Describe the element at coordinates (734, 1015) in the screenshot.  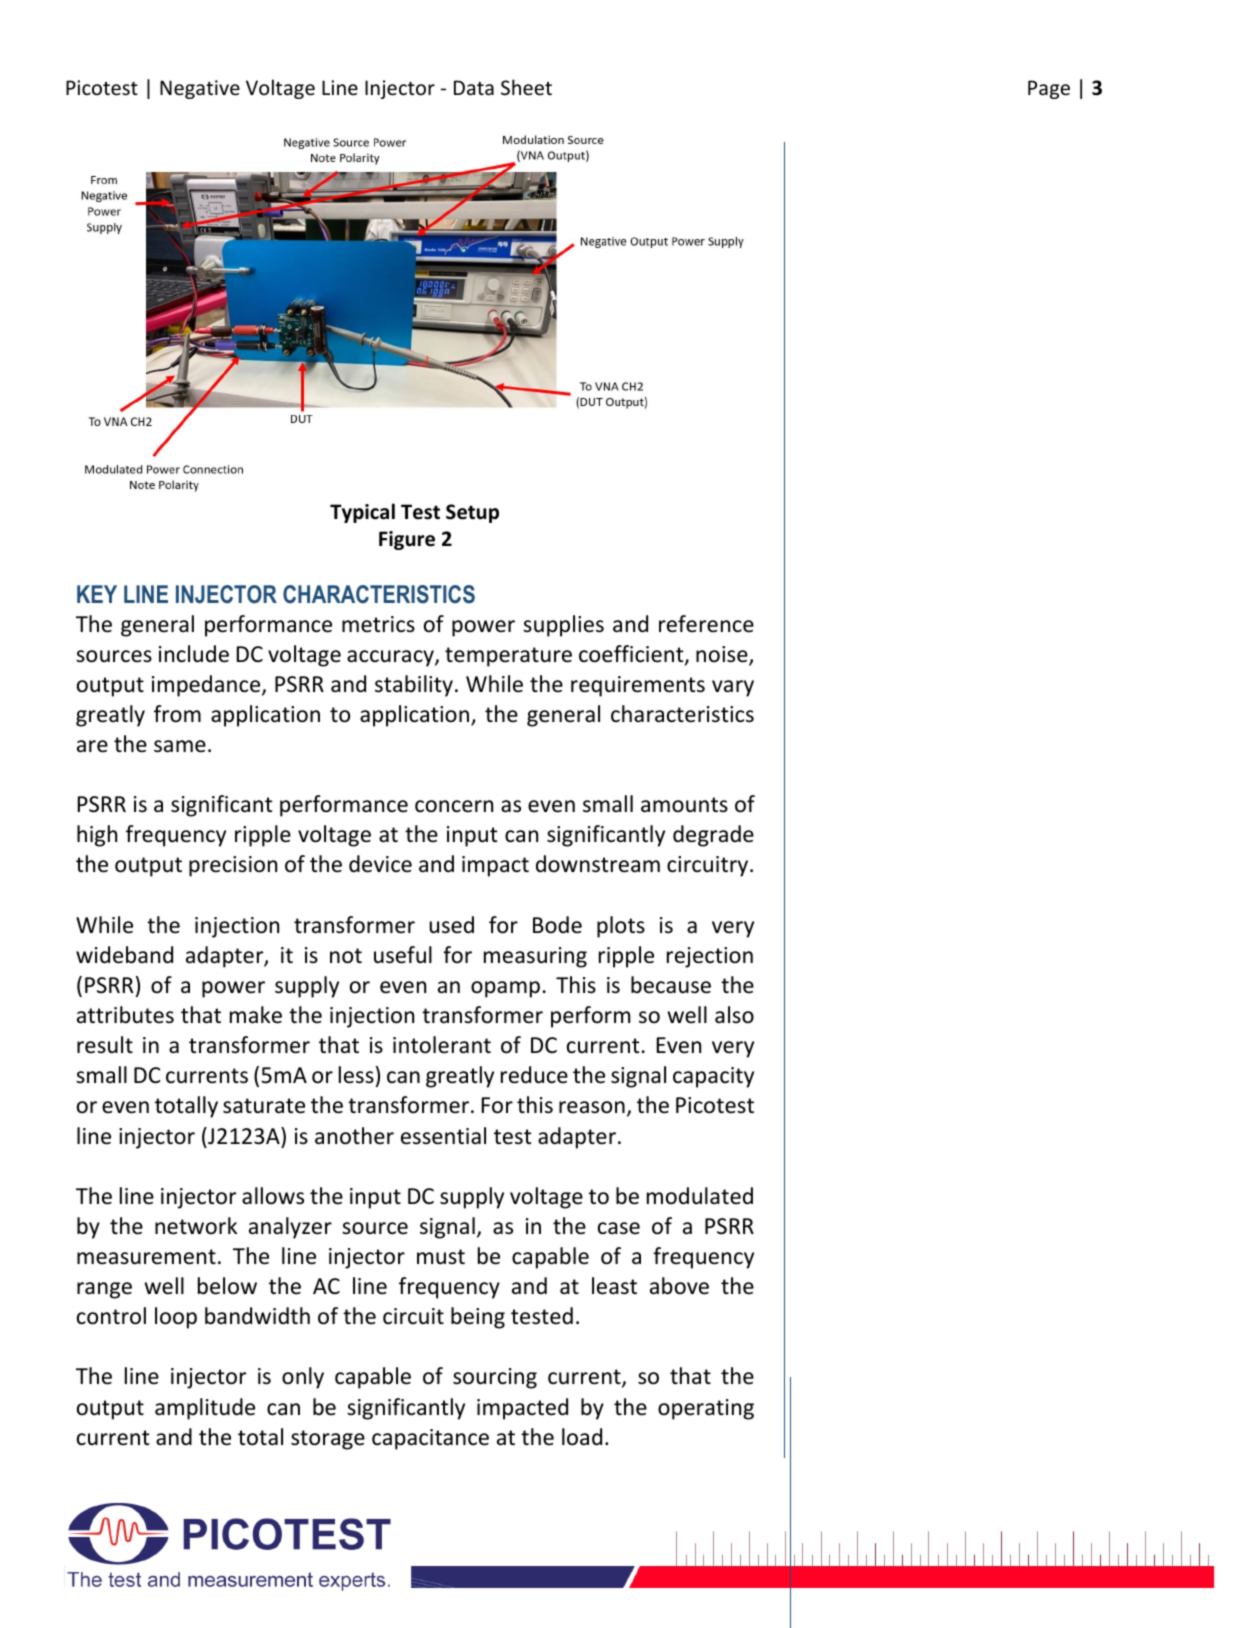
I see `also` at that location.
